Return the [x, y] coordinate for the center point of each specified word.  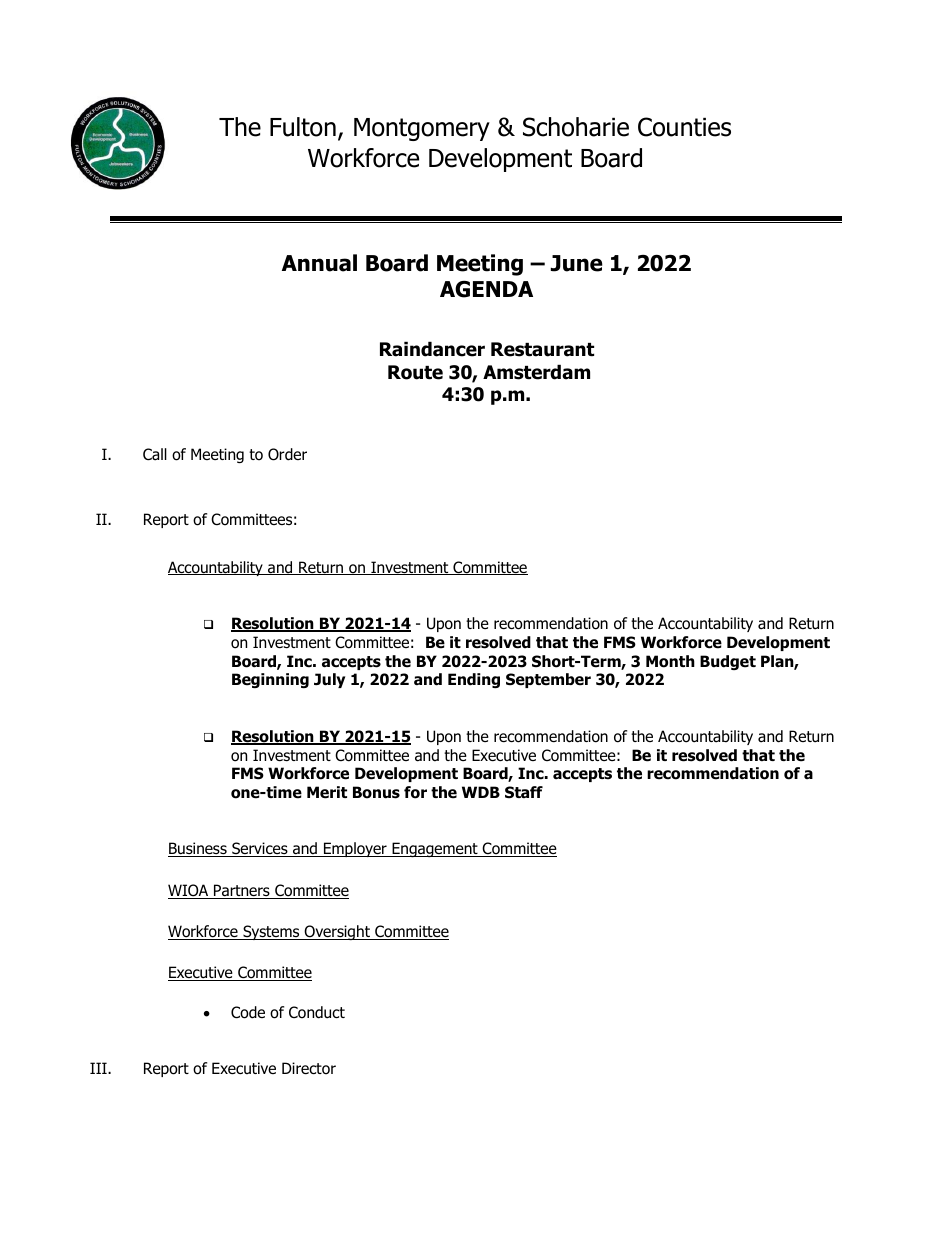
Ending [474, 680]
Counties [684, 127]
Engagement [435, 849]
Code [248, 1012]
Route [415, 372]
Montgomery [422, 129]
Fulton [303, 127]
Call [155, 454]
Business [198, 849]
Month [670, 661]
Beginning [270, 680]
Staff [524, 792]
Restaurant [542, 349]
